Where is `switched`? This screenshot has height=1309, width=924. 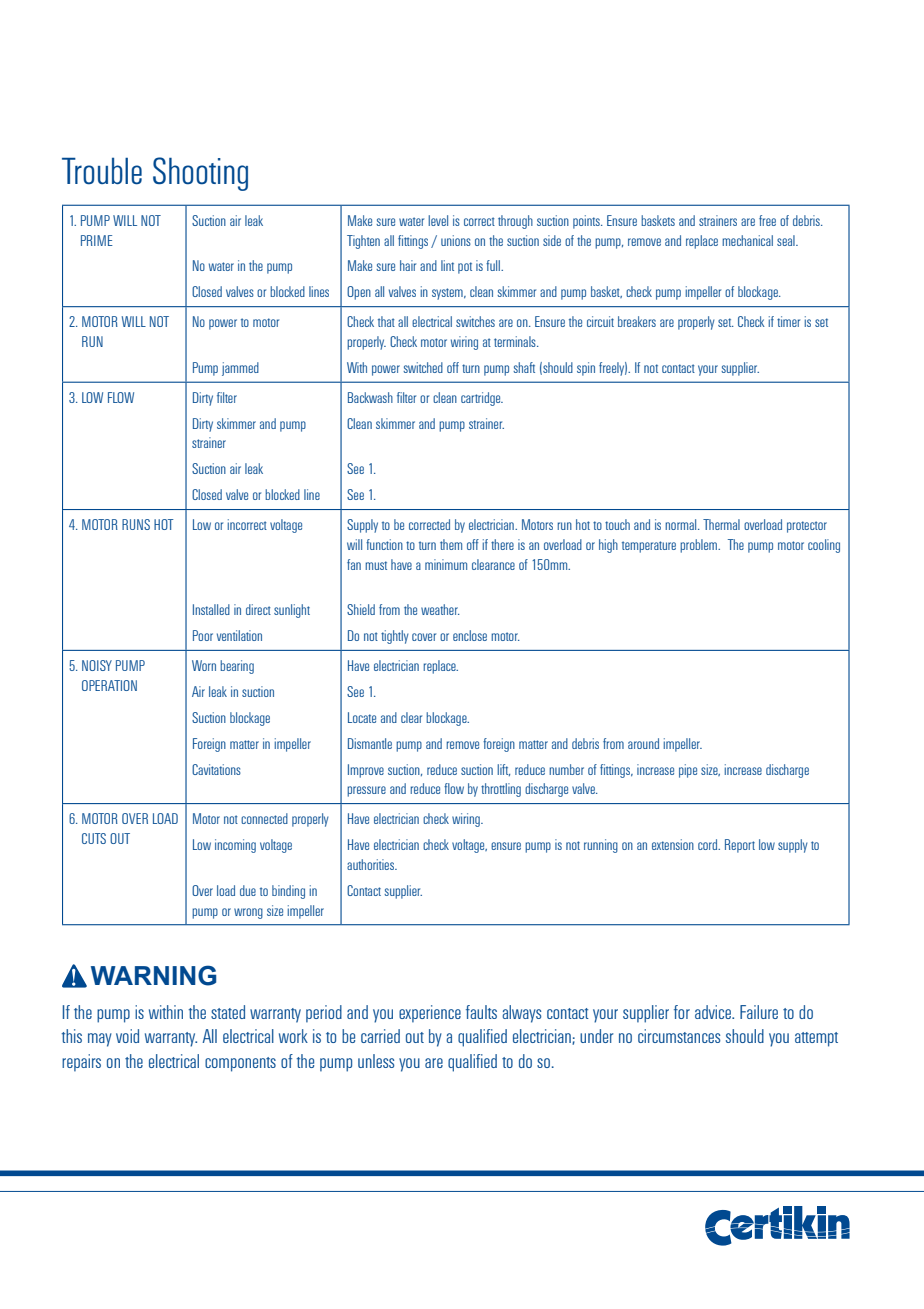 switched is located at coordinates (423, 367).
